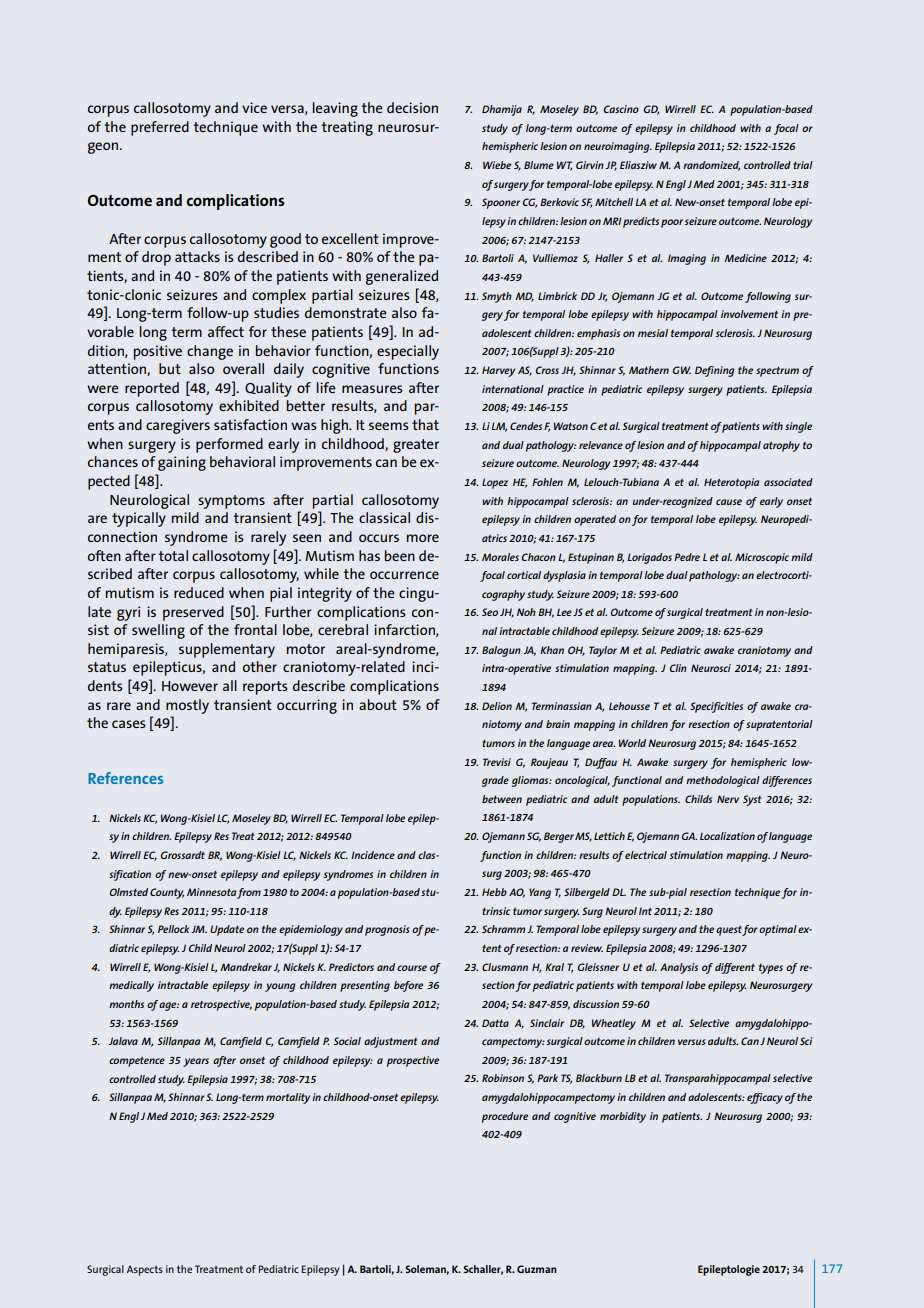  I want to click on Specificities, so click(716, 707).
